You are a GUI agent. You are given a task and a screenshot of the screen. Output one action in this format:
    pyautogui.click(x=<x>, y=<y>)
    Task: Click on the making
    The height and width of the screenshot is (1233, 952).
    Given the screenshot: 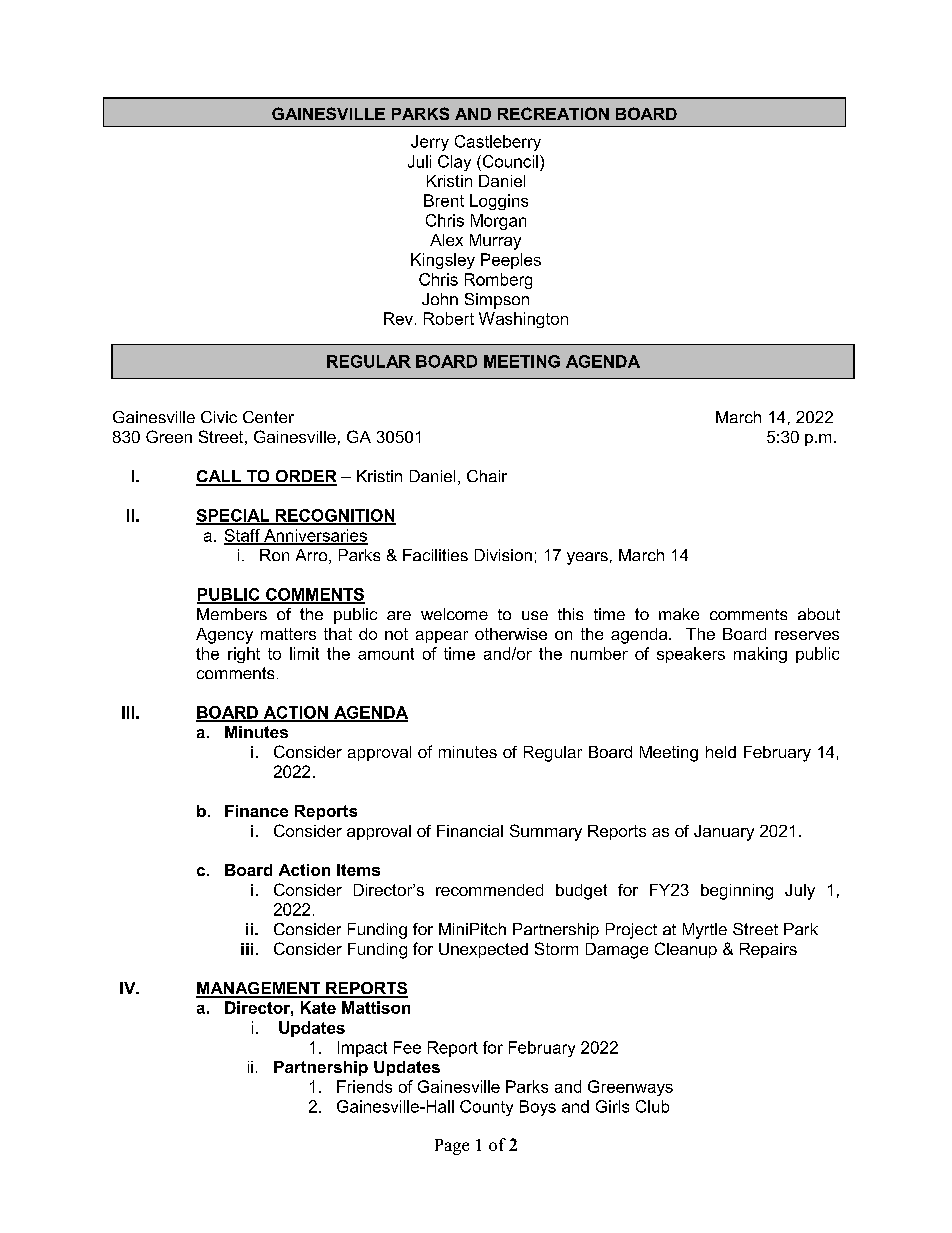 What is the action you would take?
    pyautogui.click(x=760, y=655)
